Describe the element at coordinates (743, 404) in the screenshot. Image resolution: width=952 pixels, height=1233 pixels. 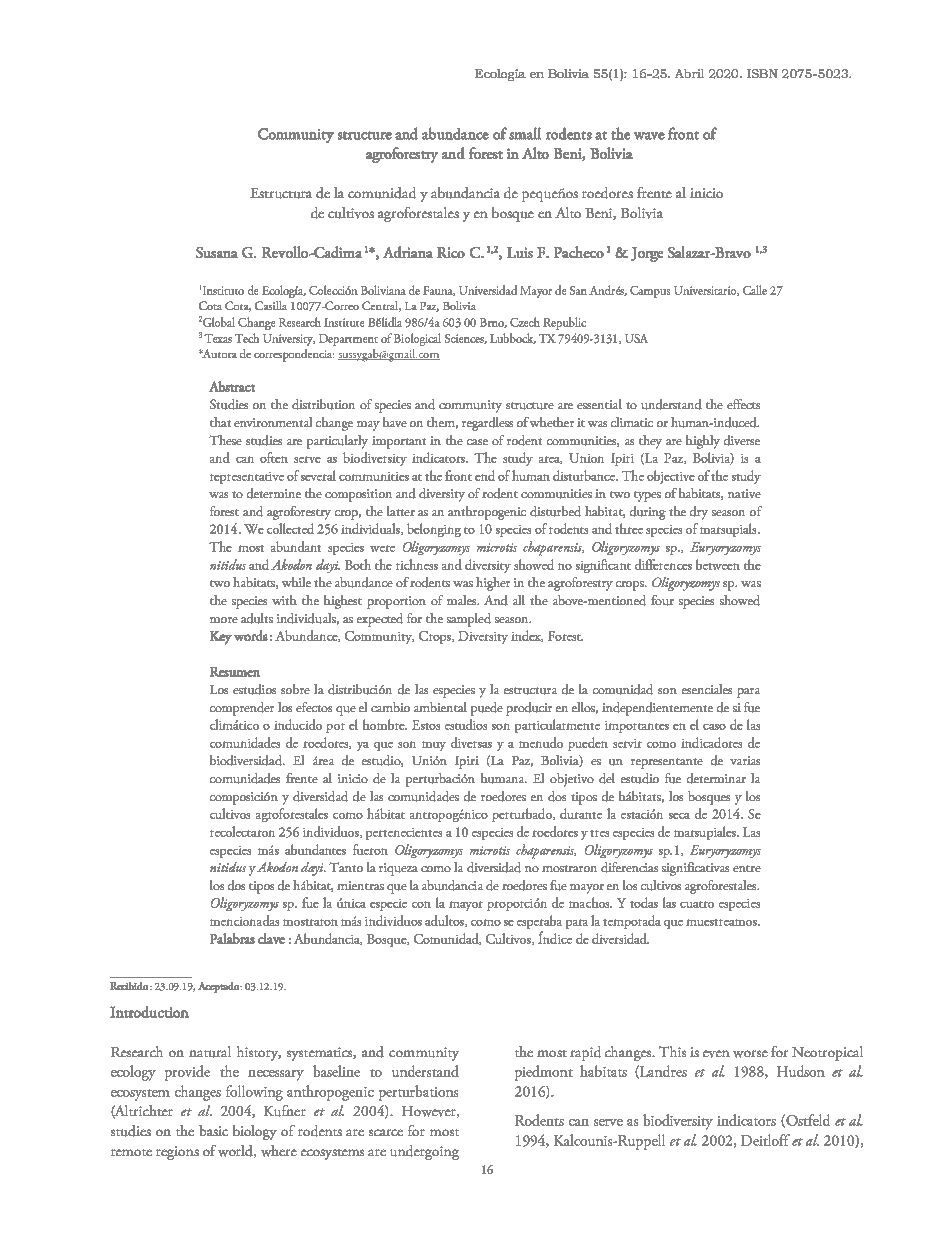
I see `effects` at that location.
